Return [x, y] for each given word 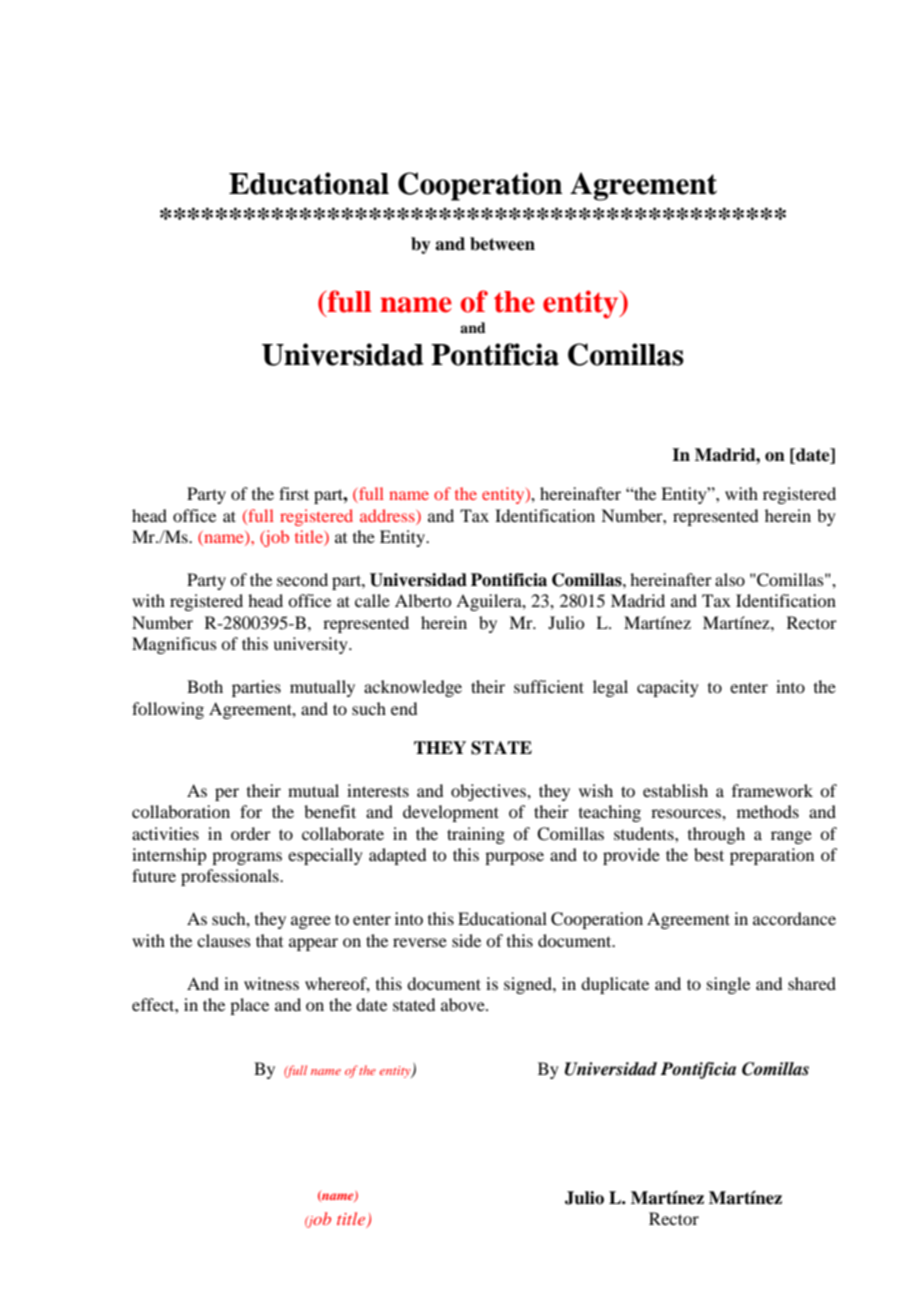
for [251, 811]
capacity [668, 688]
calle [372, 600]
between [502, 244]
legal [610, 688]
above [464, 1004]
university [311, 645]
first [294, 493]
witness [271, 983]
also [730, 579]
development [451, 813]
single [728, 985]
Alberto [423, 600]
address [388, 515]
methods [768, 811]
